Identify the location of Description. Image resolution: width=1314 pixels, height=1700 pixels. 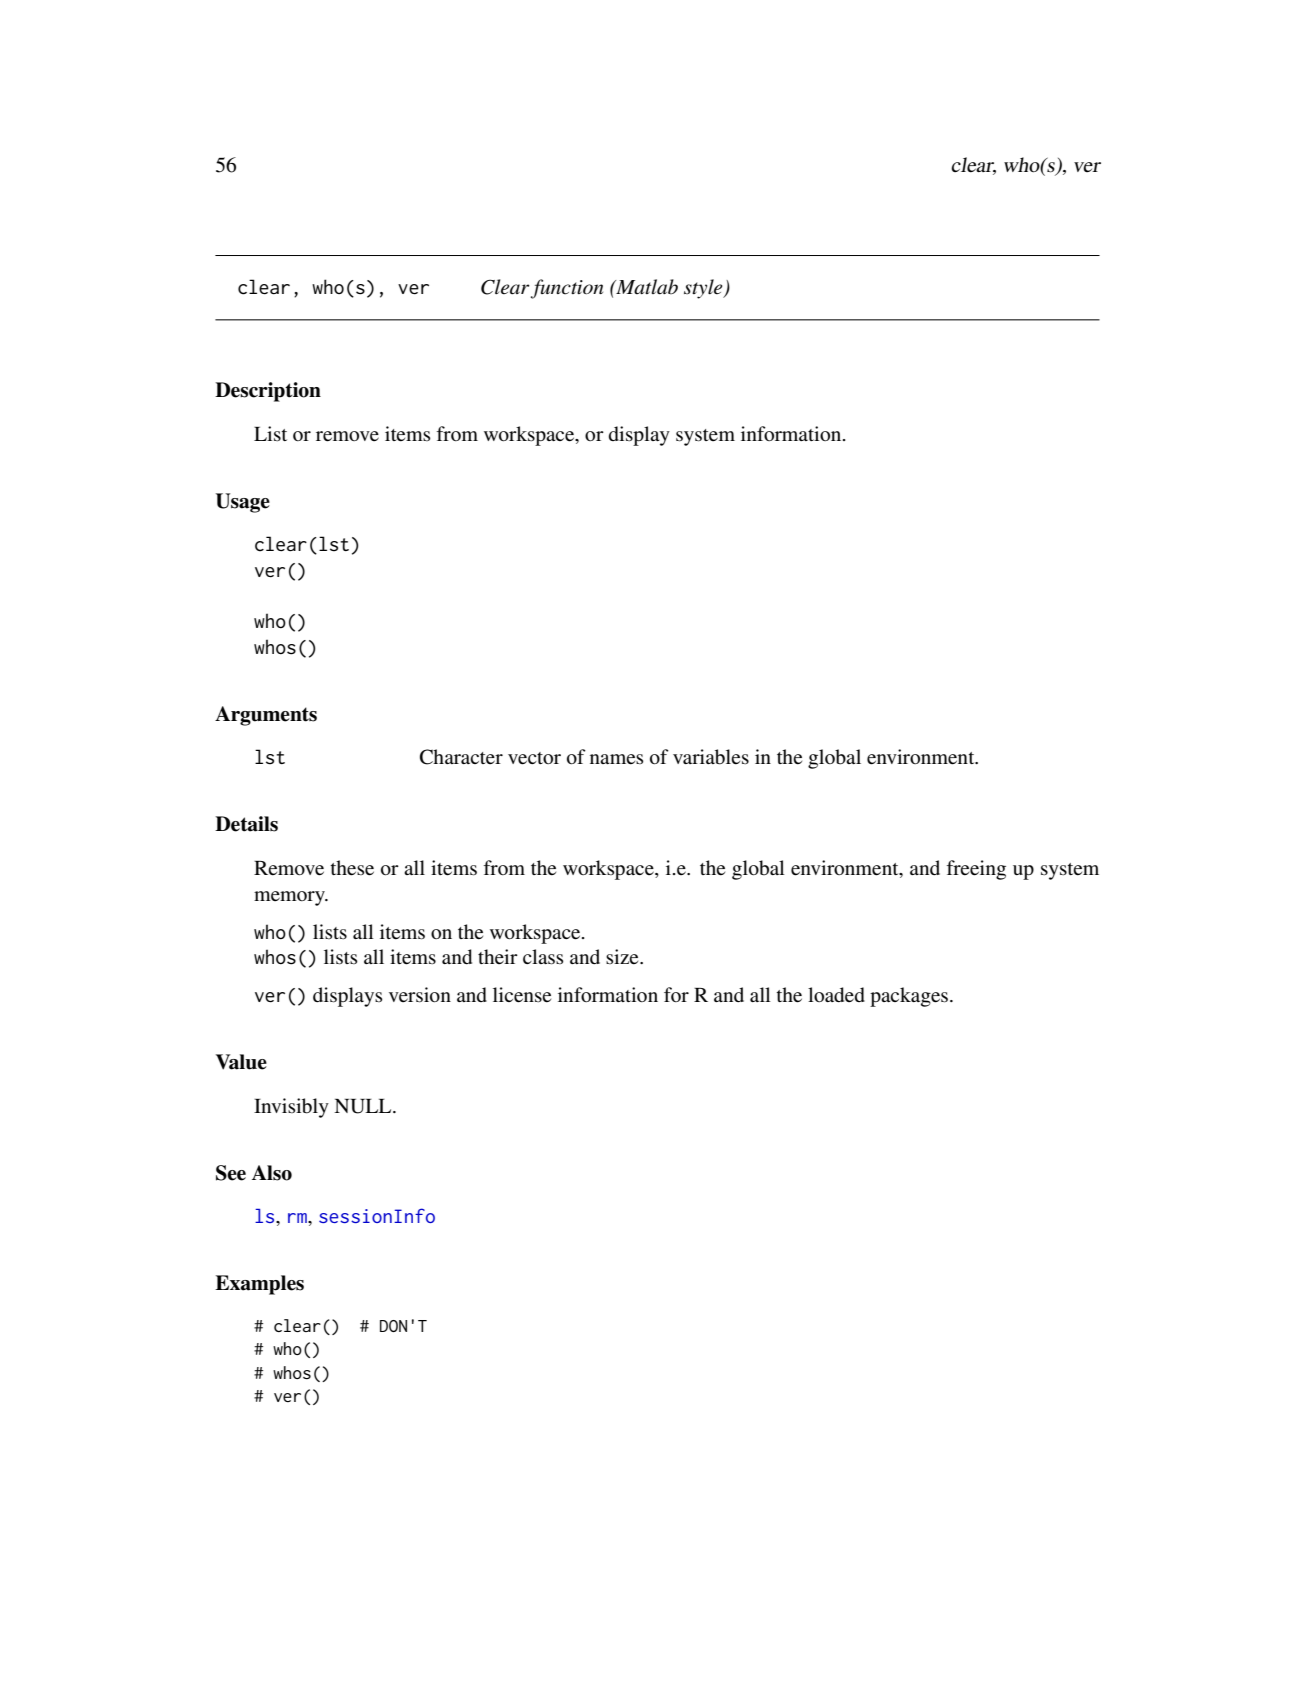
(268, 392).
